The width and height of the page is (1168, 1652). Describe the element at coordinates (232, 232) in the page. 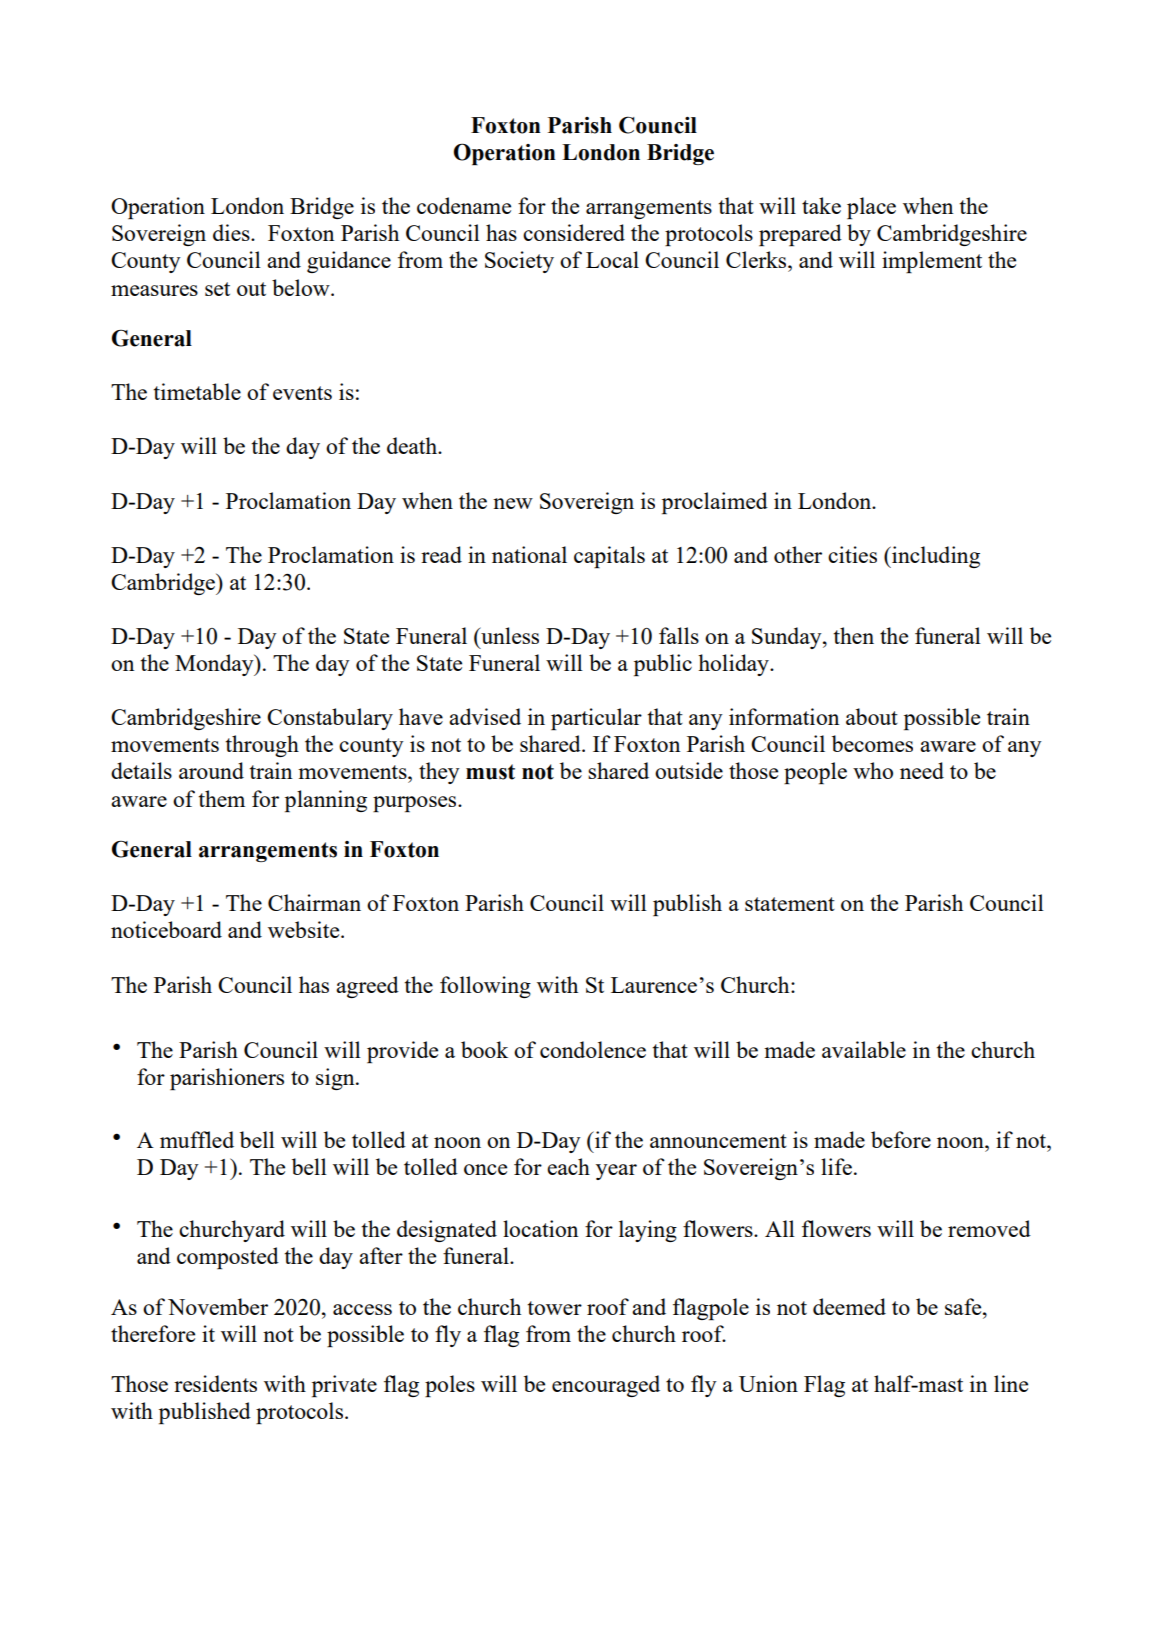

I see `dies` at that location.
